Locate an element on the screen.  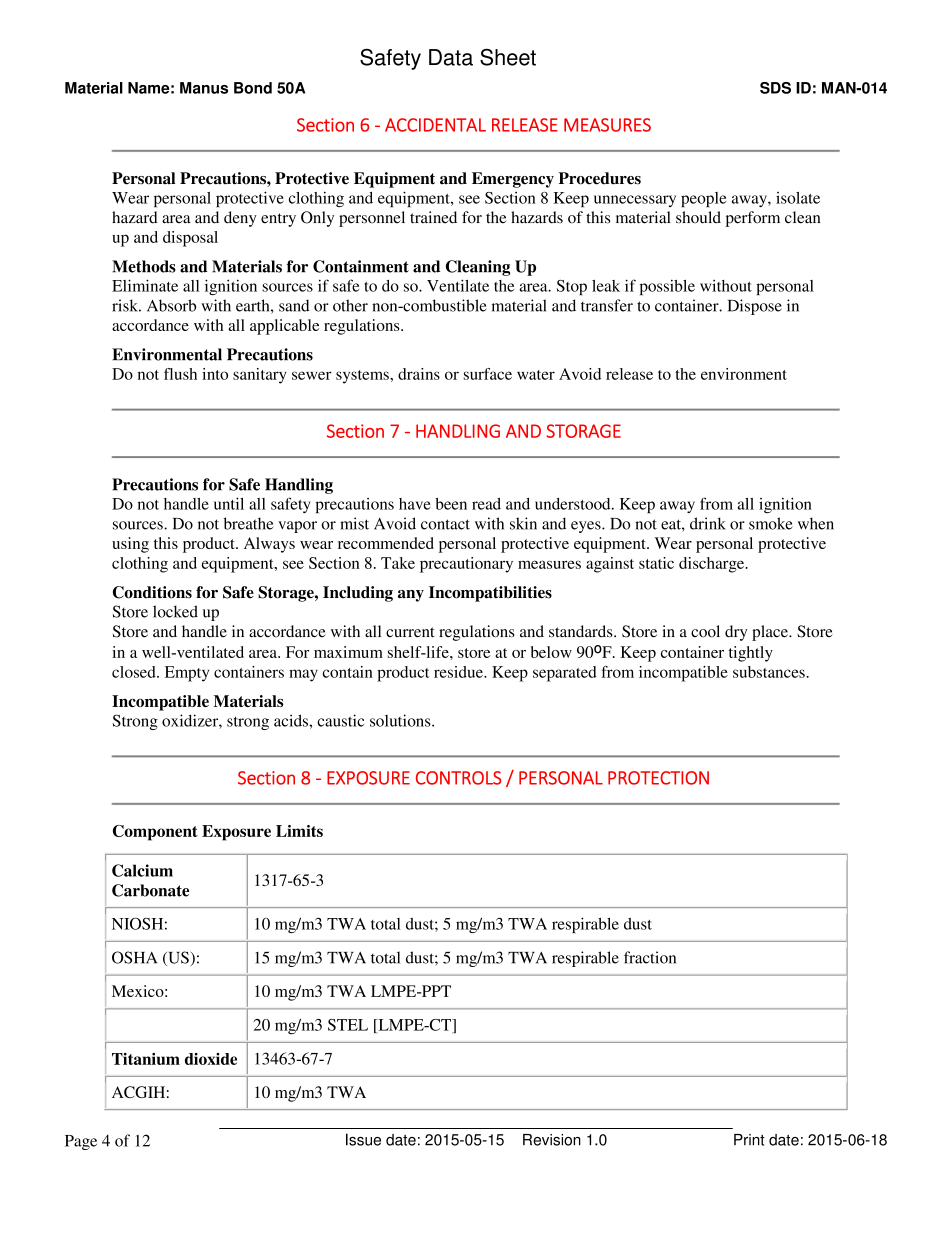
Titanium is located at coordinates (146, 1059).
